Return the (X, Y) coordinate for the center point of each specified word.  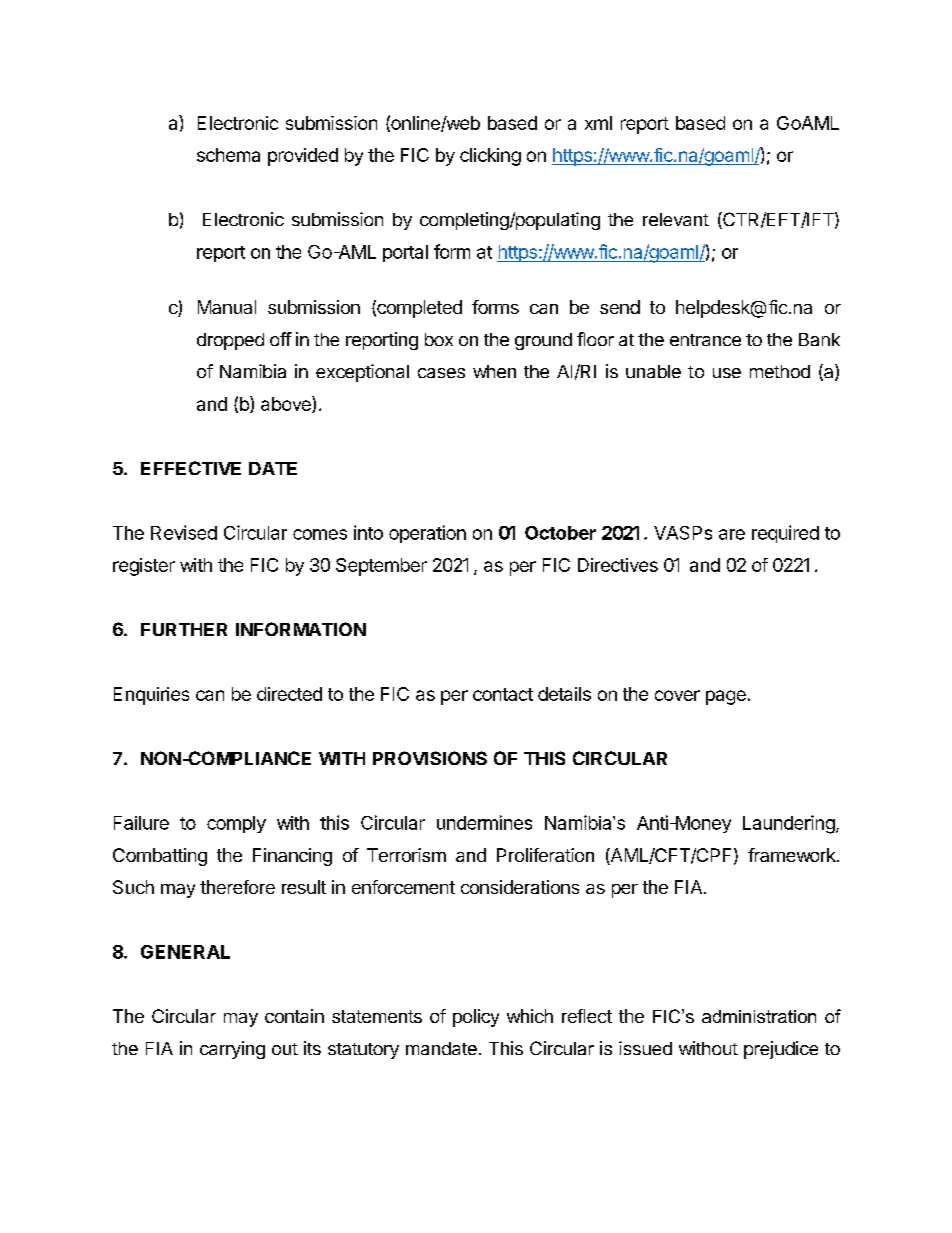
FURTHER (184, 629)
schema (228, 155)
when (494, 371)
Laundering (789, 824)
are (732, 534)
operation (427, 534)
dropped (230, 341)
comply (236, 824)
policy (476, 1018)
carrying (232, 1050)
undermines (484, 822)
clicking (490, 157)
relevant (676, 219)
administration (759, 1016)
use (727, 373)
